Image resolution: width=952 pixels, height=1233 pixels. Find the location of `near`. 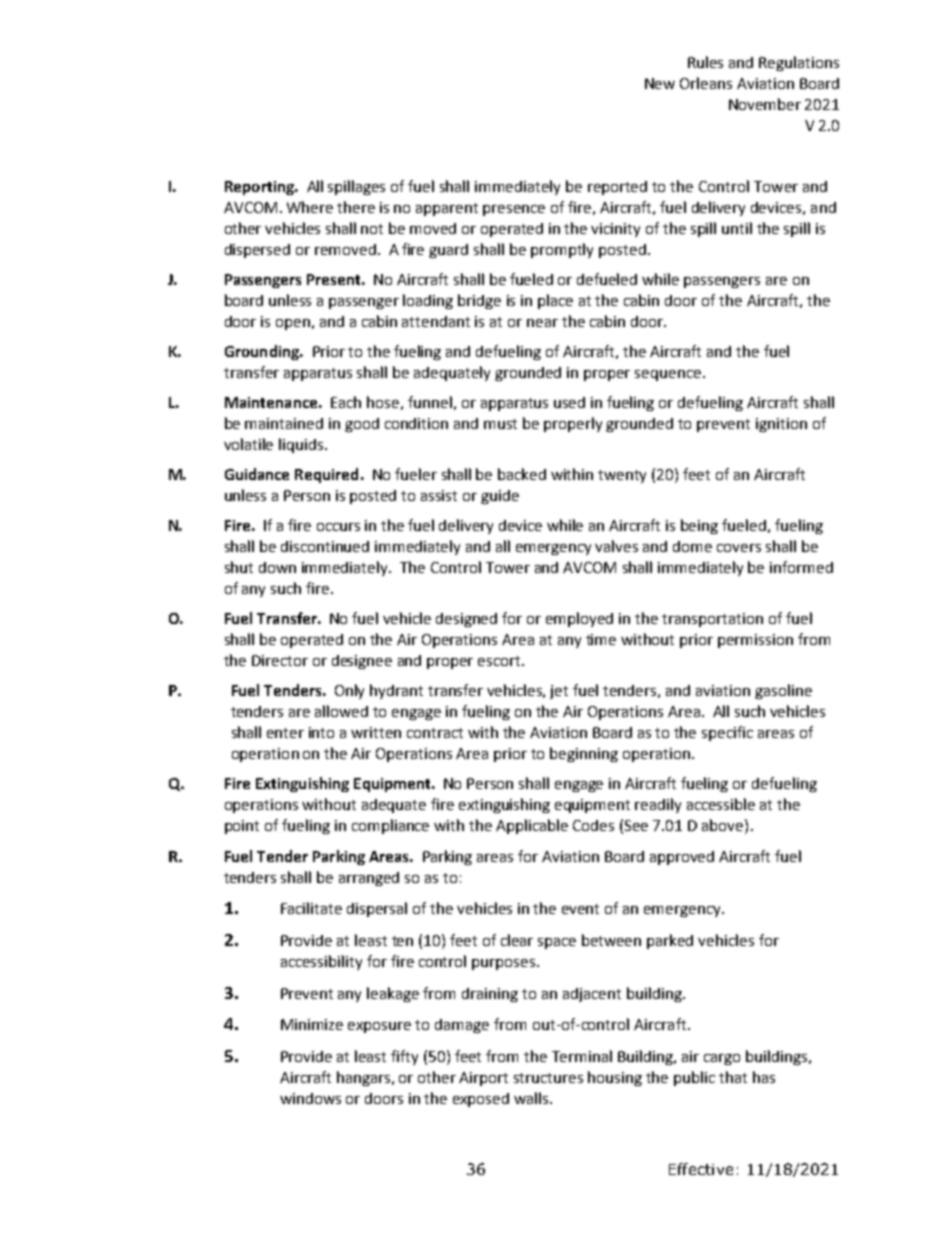

near is located at coordinates (542, 323).
